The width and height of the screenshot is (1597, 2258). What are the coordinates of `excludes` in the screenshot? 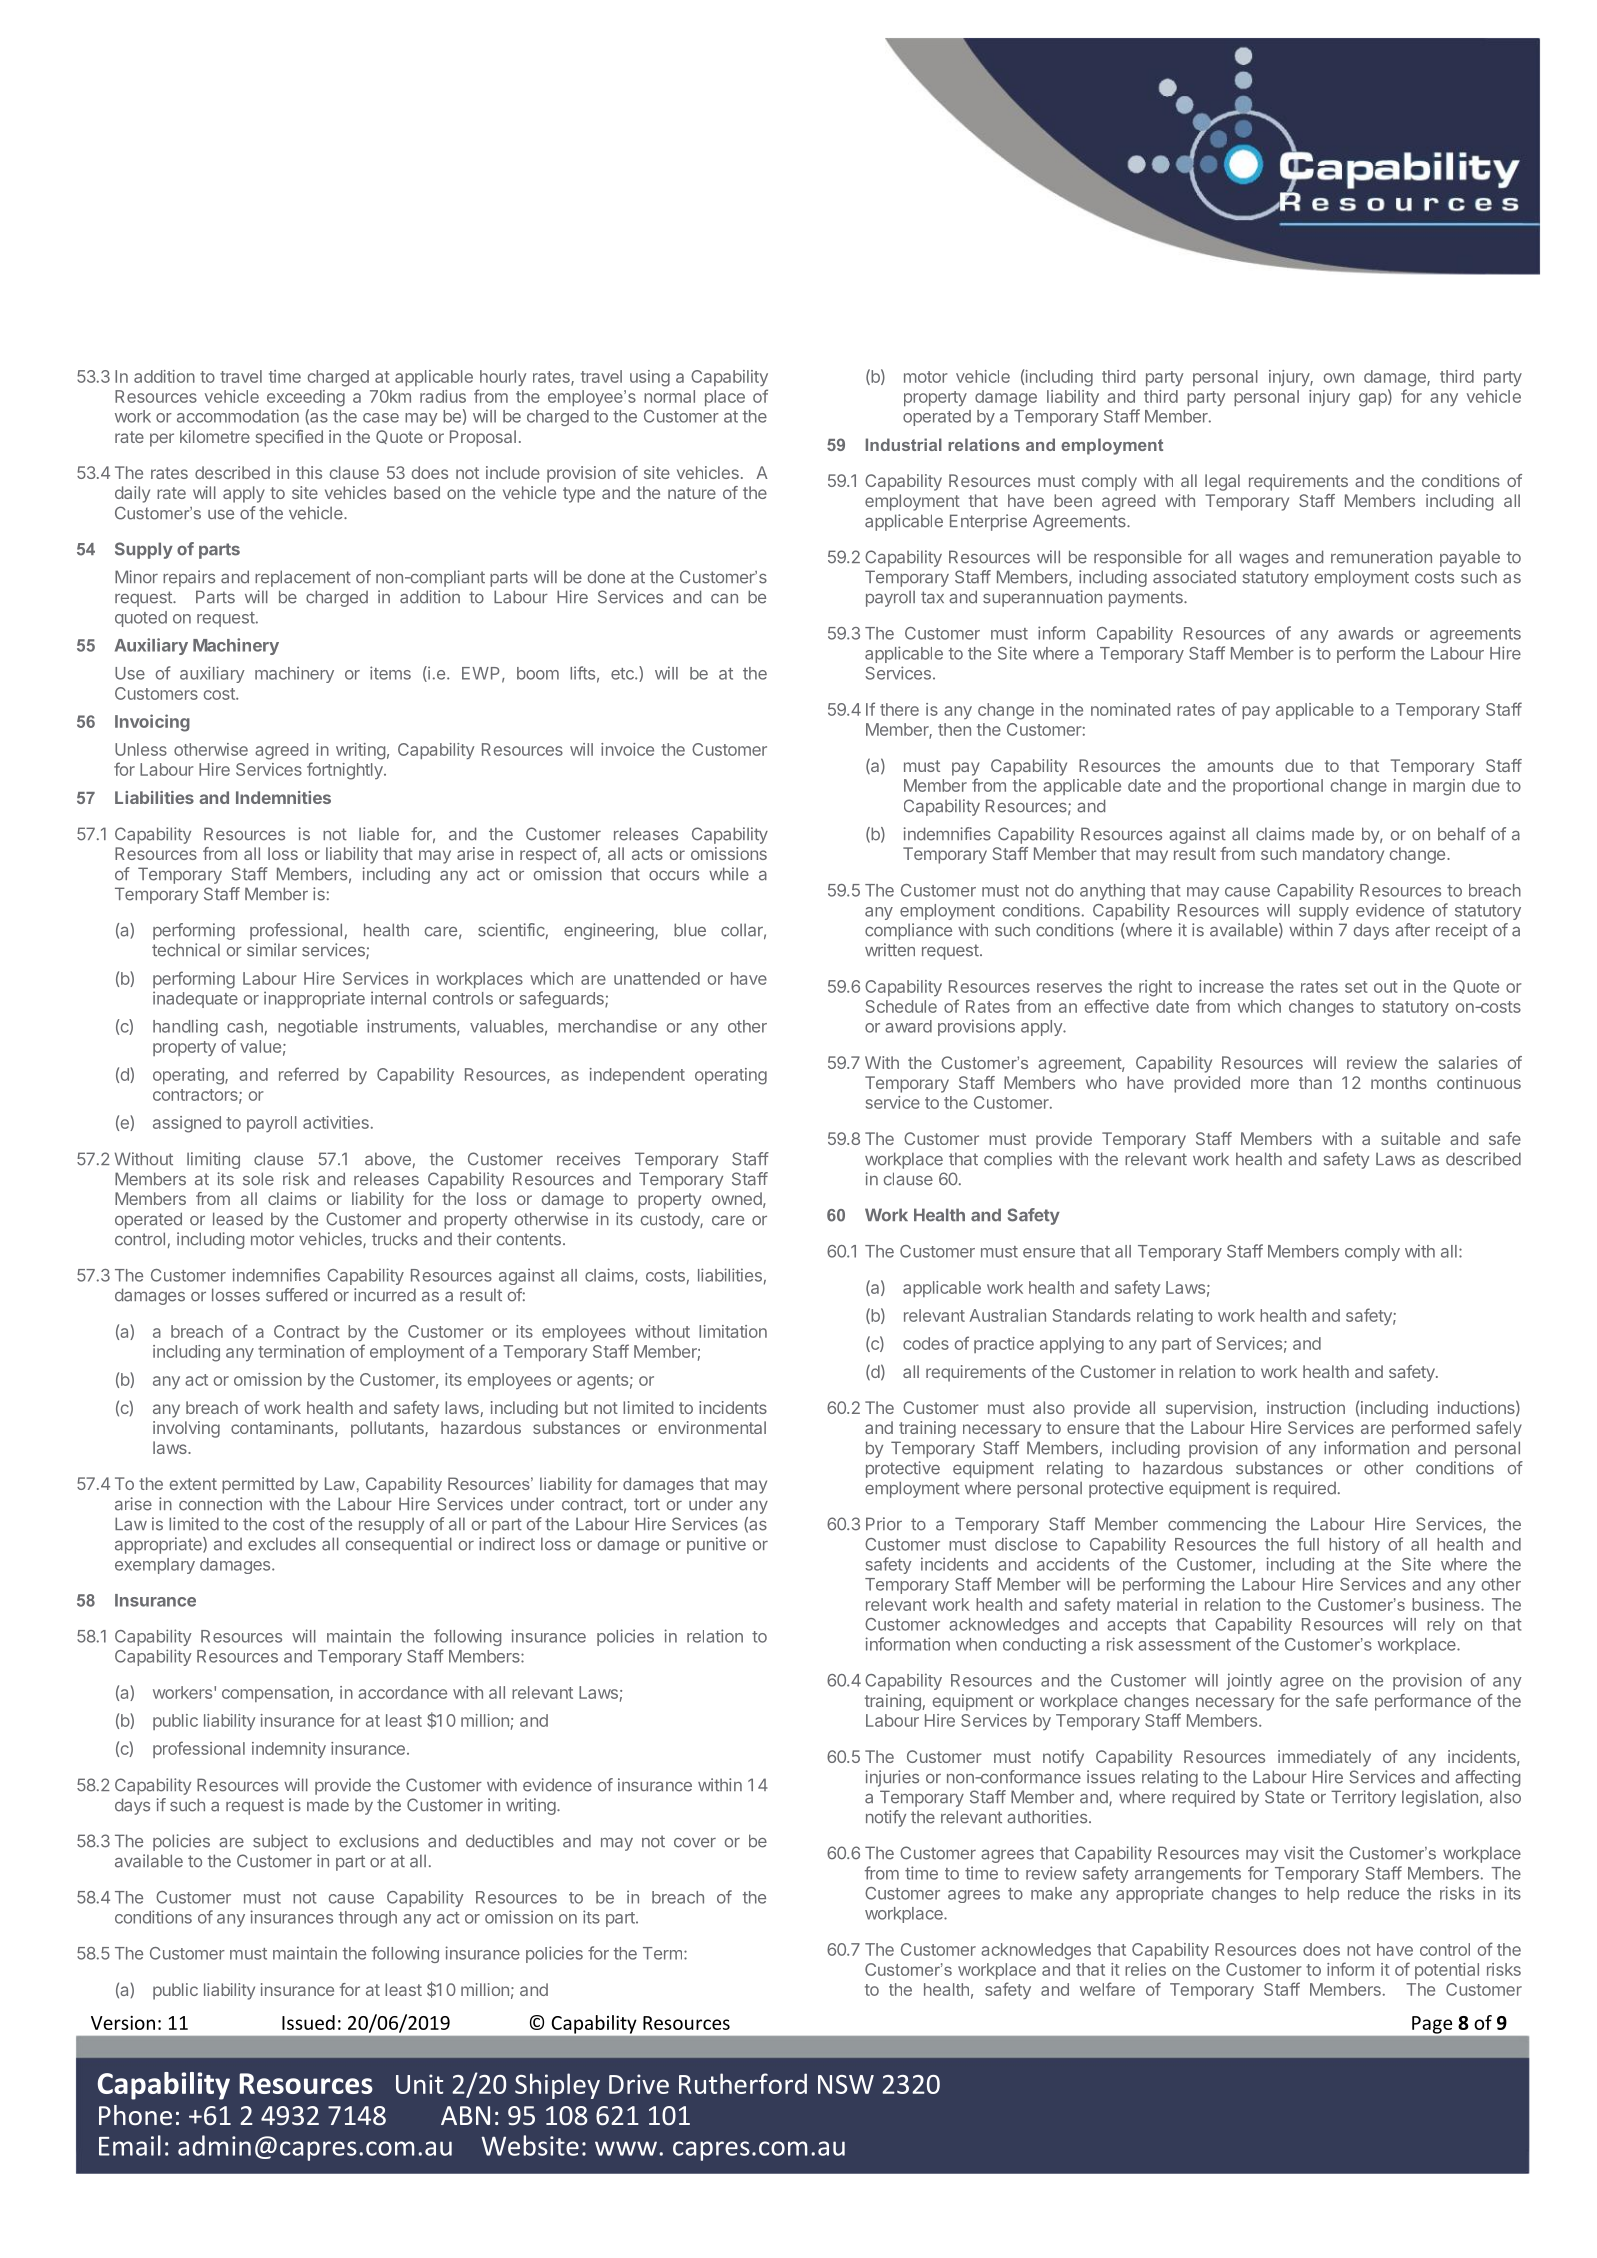 It's located at (282, 1544).
